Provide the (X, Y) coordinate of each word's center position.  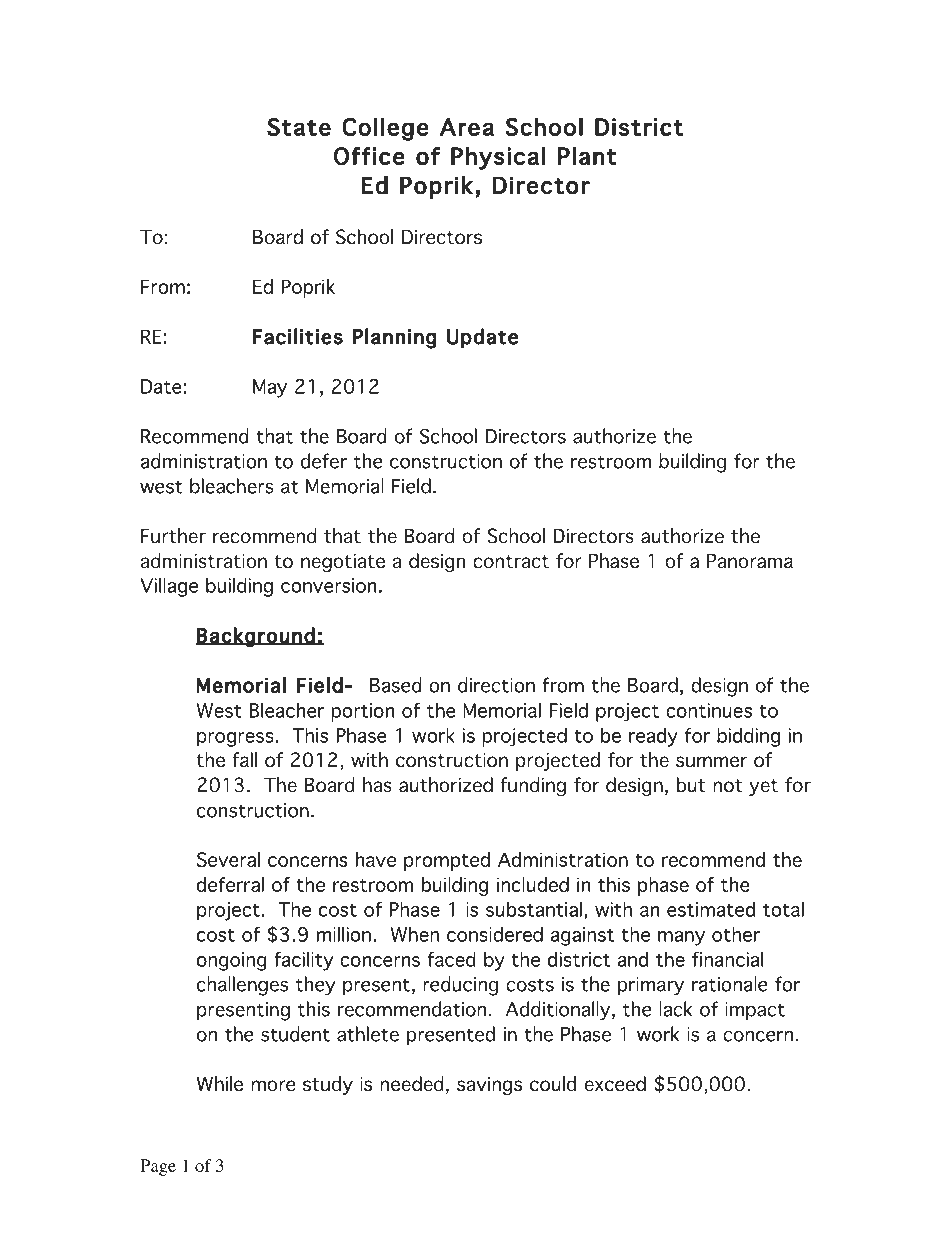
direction (496, 685)
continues (709, 710)
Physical (498, 158)
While (220, 1084)
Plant (587, 156)
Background (256, 637)
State (299, 127)
